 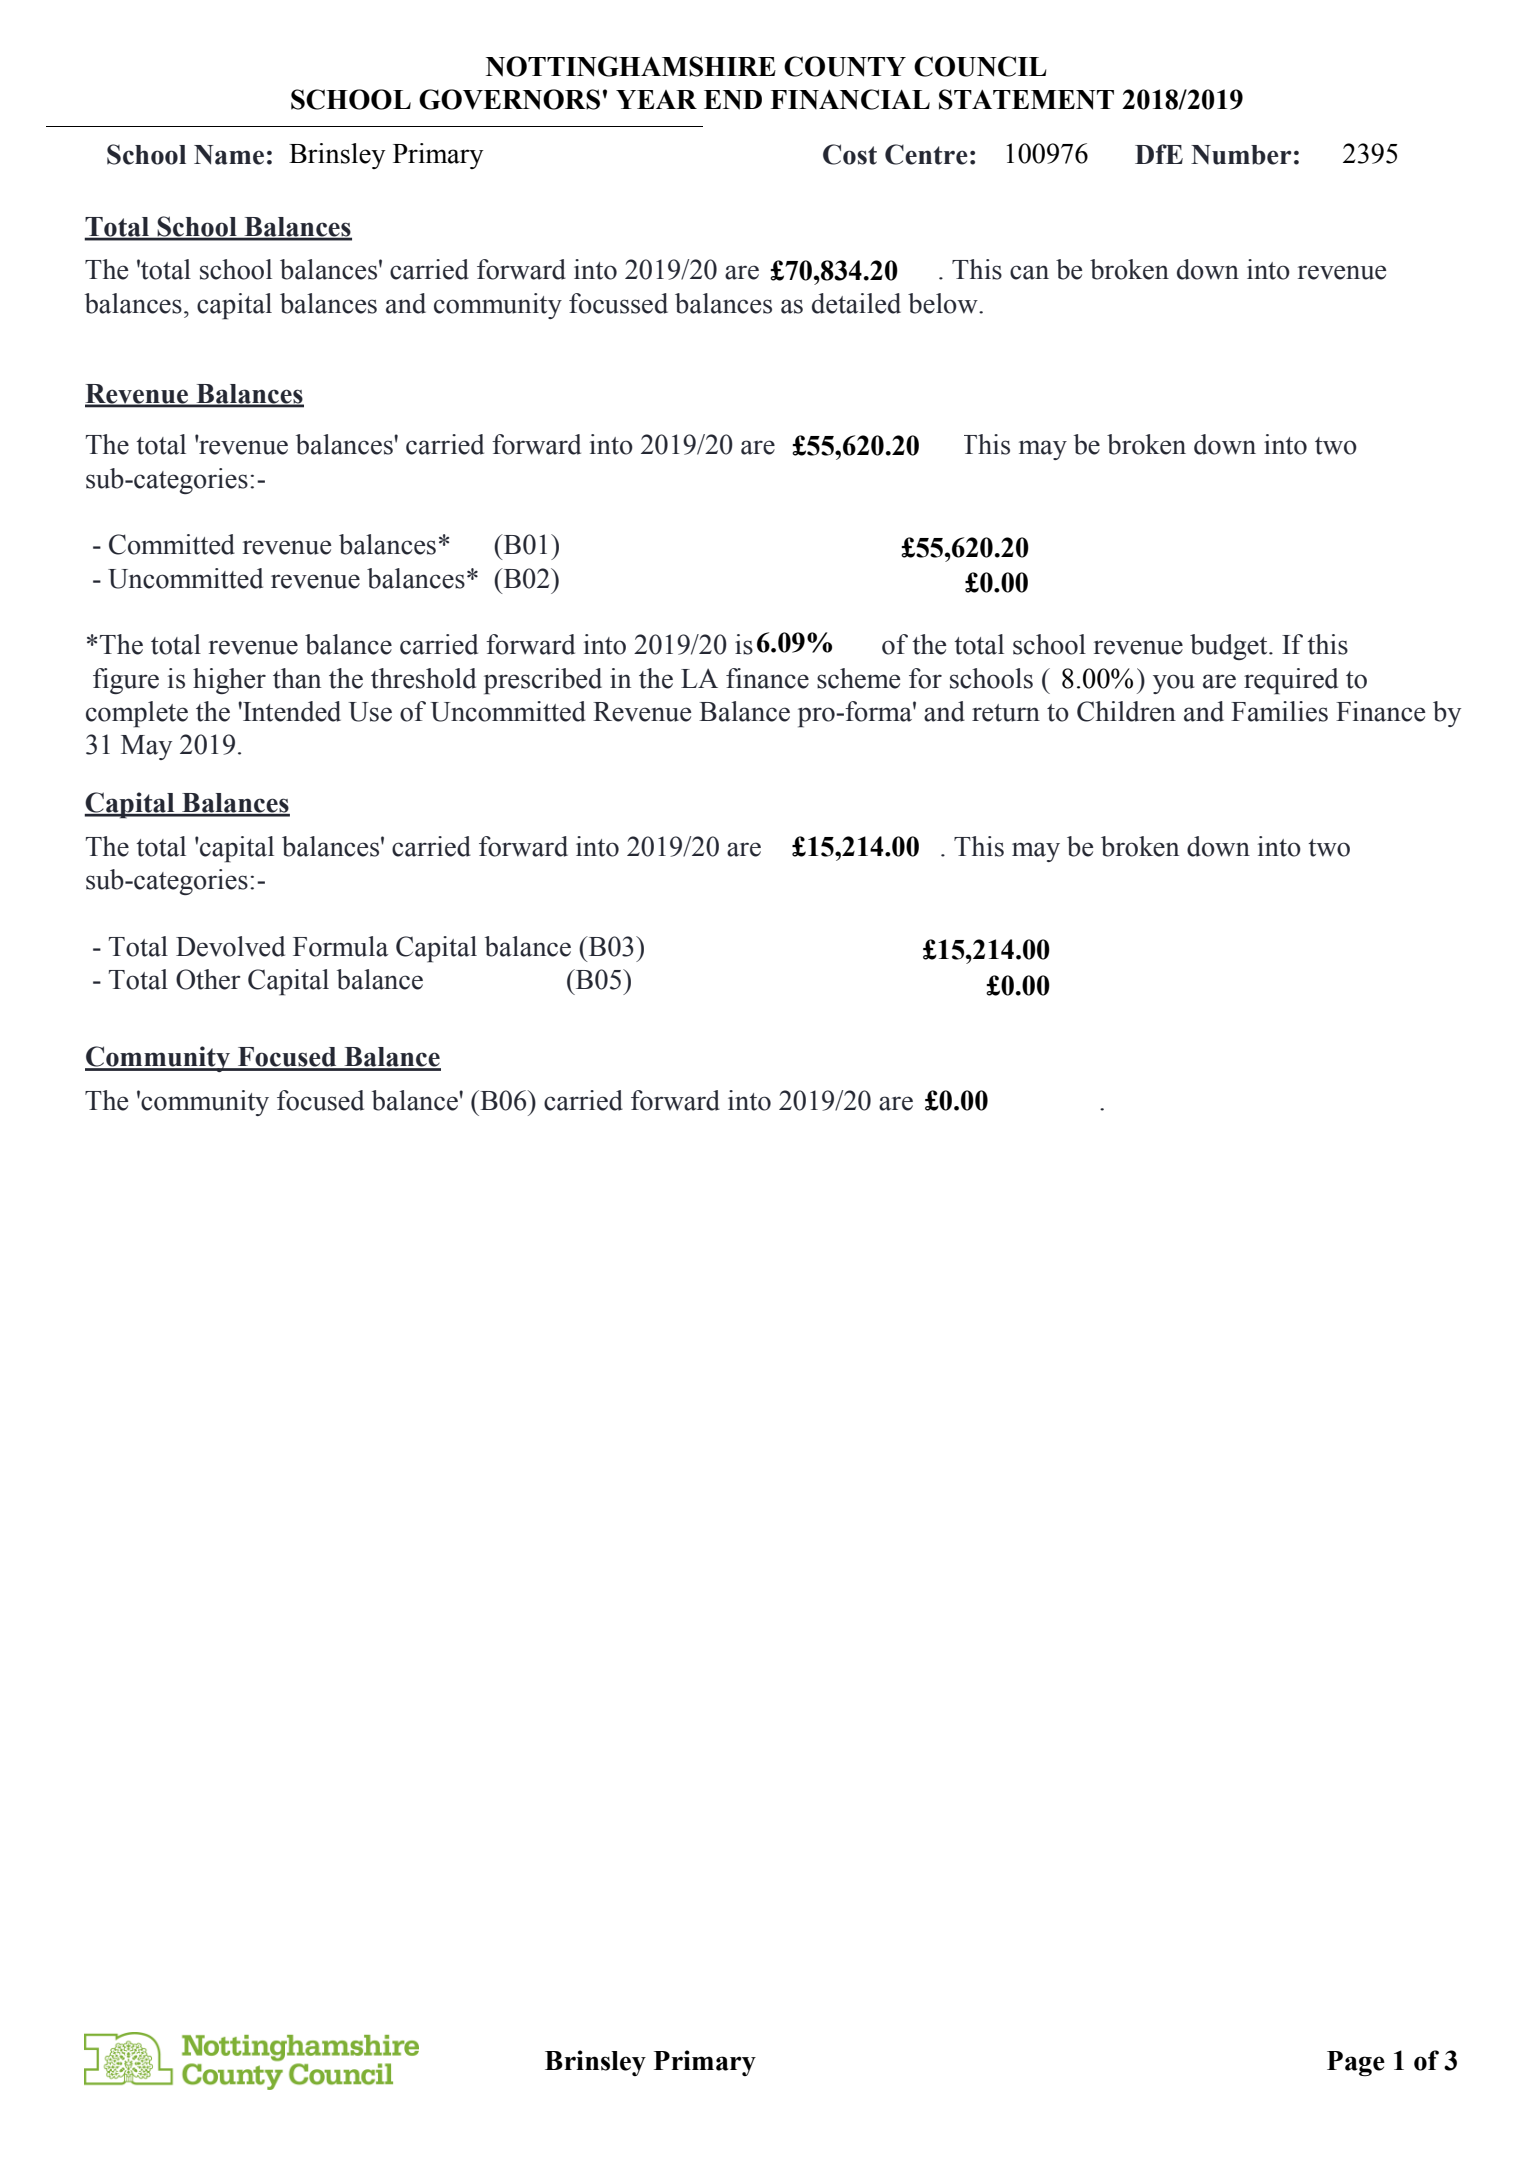 What do you see at coordinates (1356, 2063) in the image?
I see `Page` at bounding box center [1356, 2063].
